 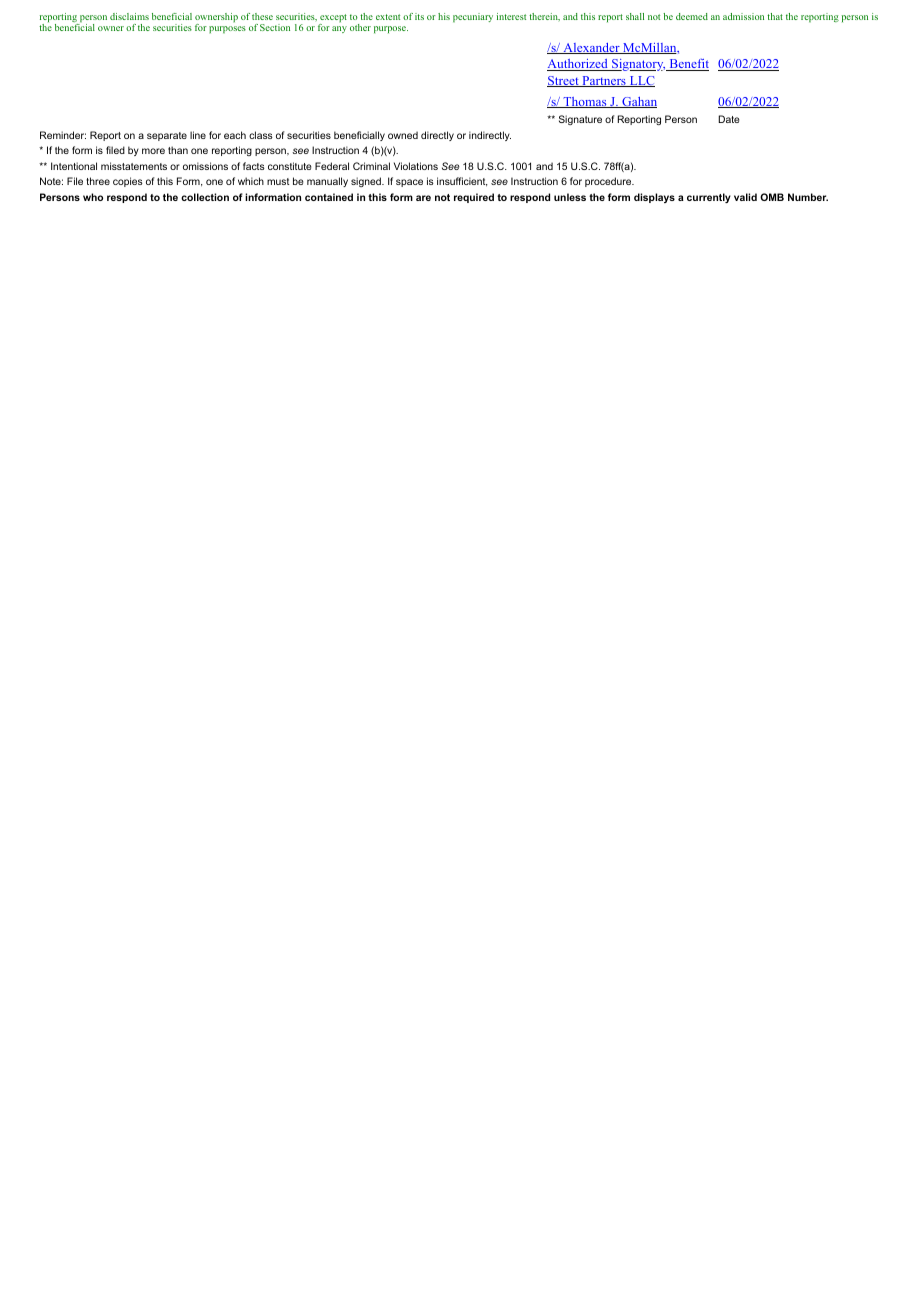 I want to click on Date, so click(x=729, y=119).
